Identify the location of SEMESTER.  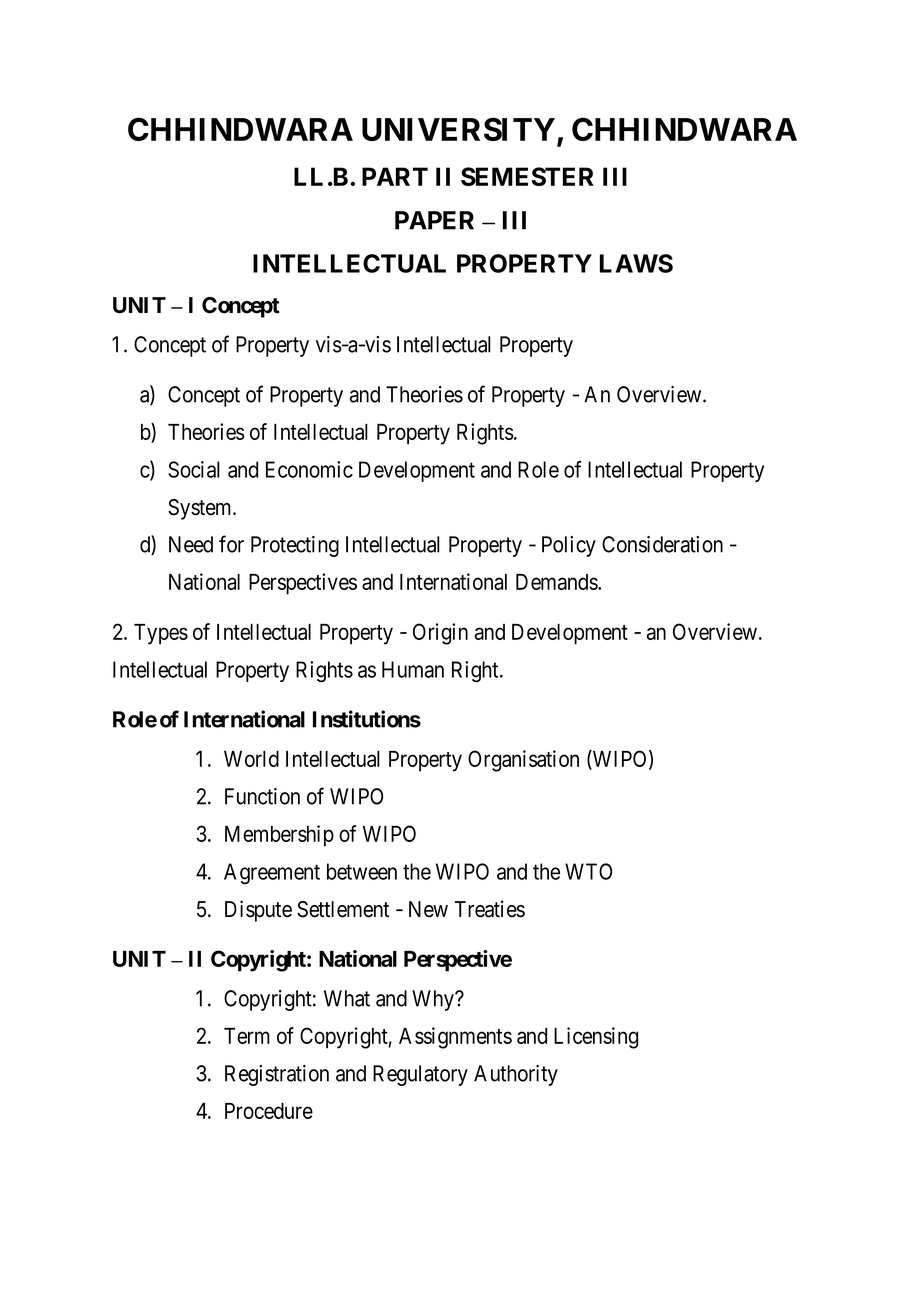
(527, 176).
